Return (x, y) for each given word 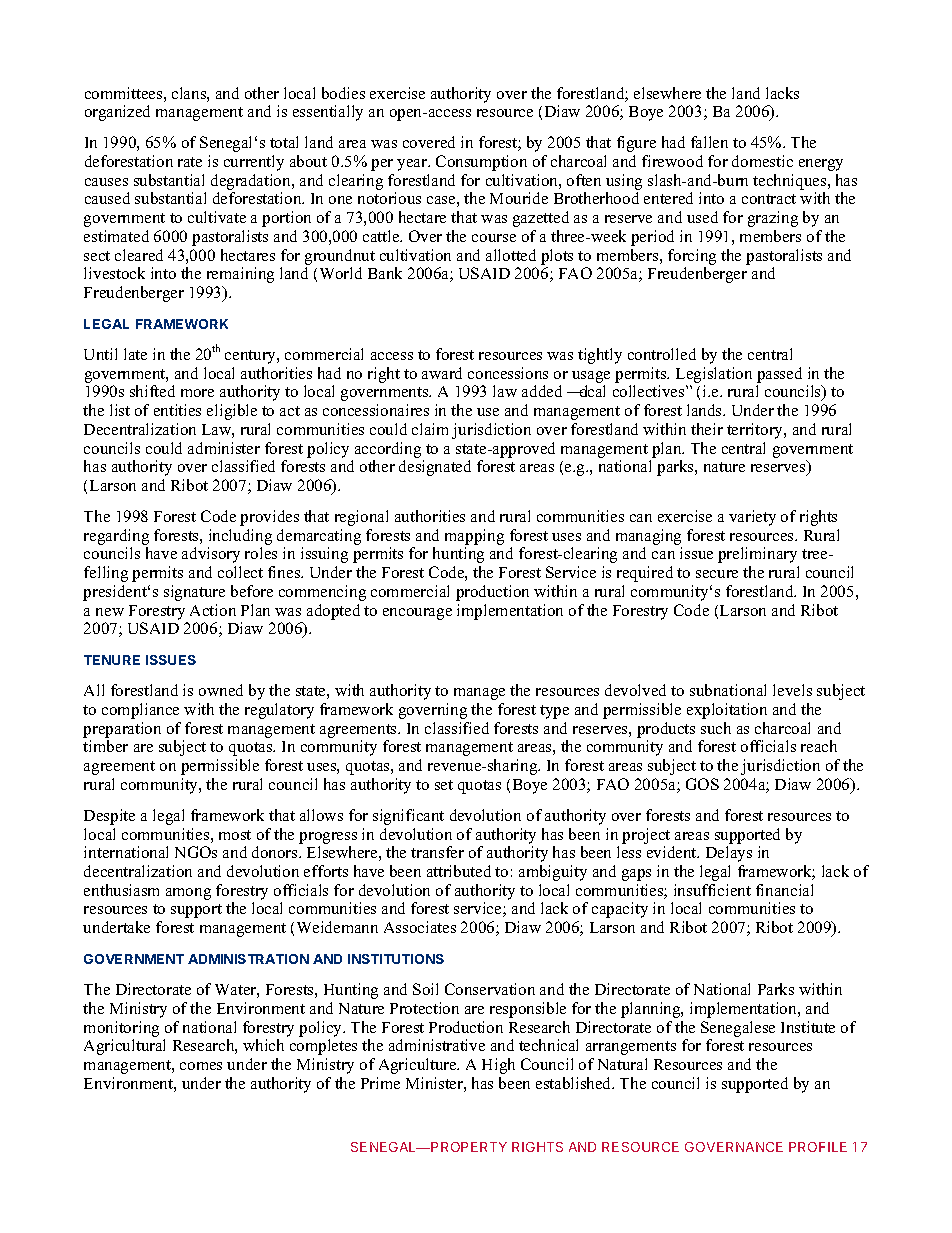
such (716, 728)
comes (201, 1066)
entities (177, 410)
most (235, 835)
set (444, 785)
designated (435, 468)
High (498, 1066)
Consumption (481, 163)
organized (117, 113)
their (707, 429)
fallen (709, 142)
